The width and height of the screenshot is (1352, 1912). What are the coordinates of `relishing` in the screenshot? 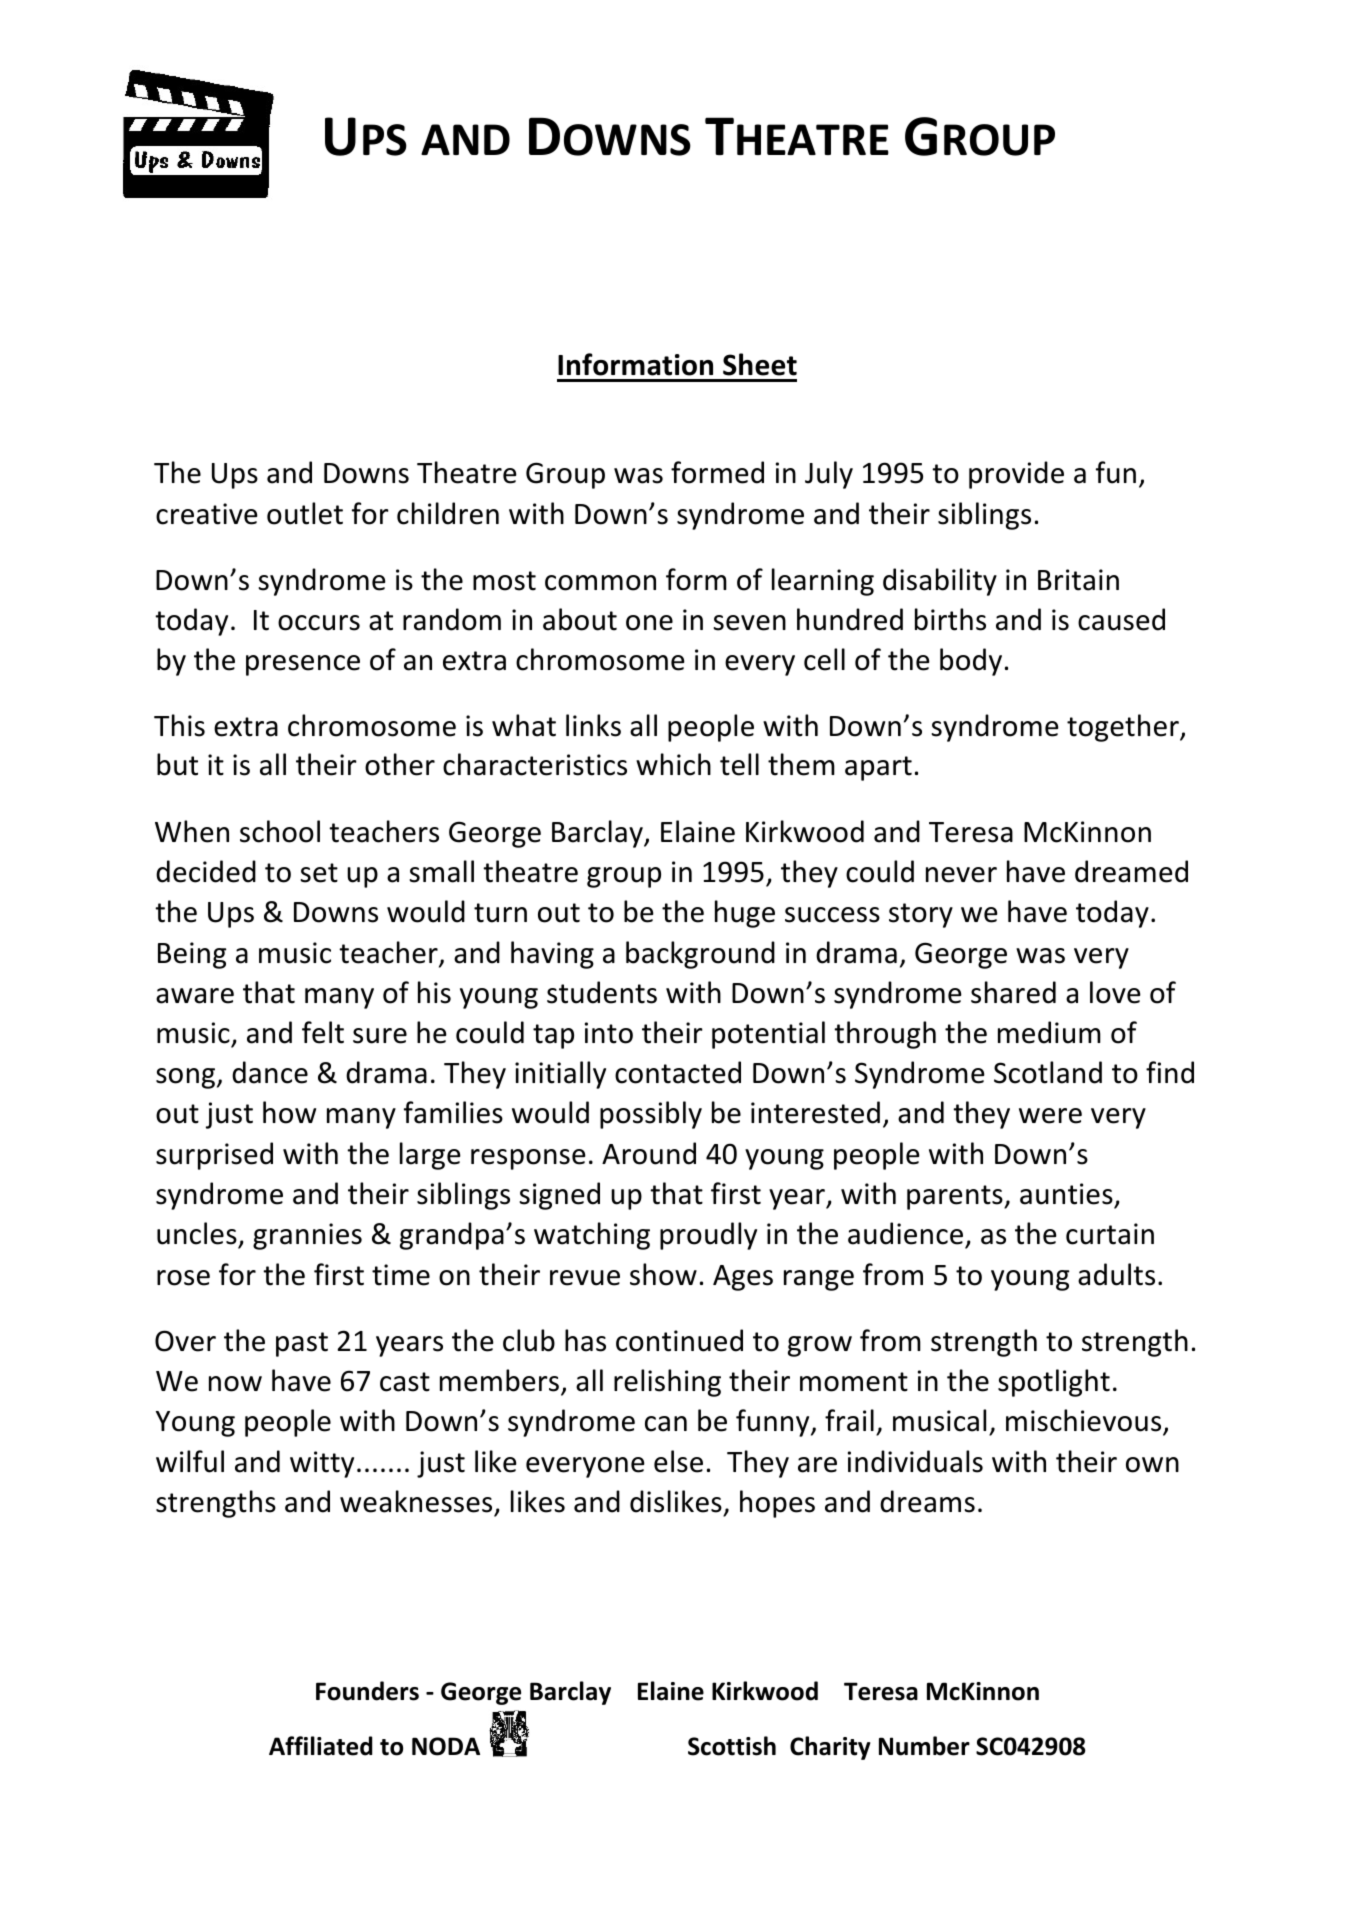 It's located at (667, 1383).
